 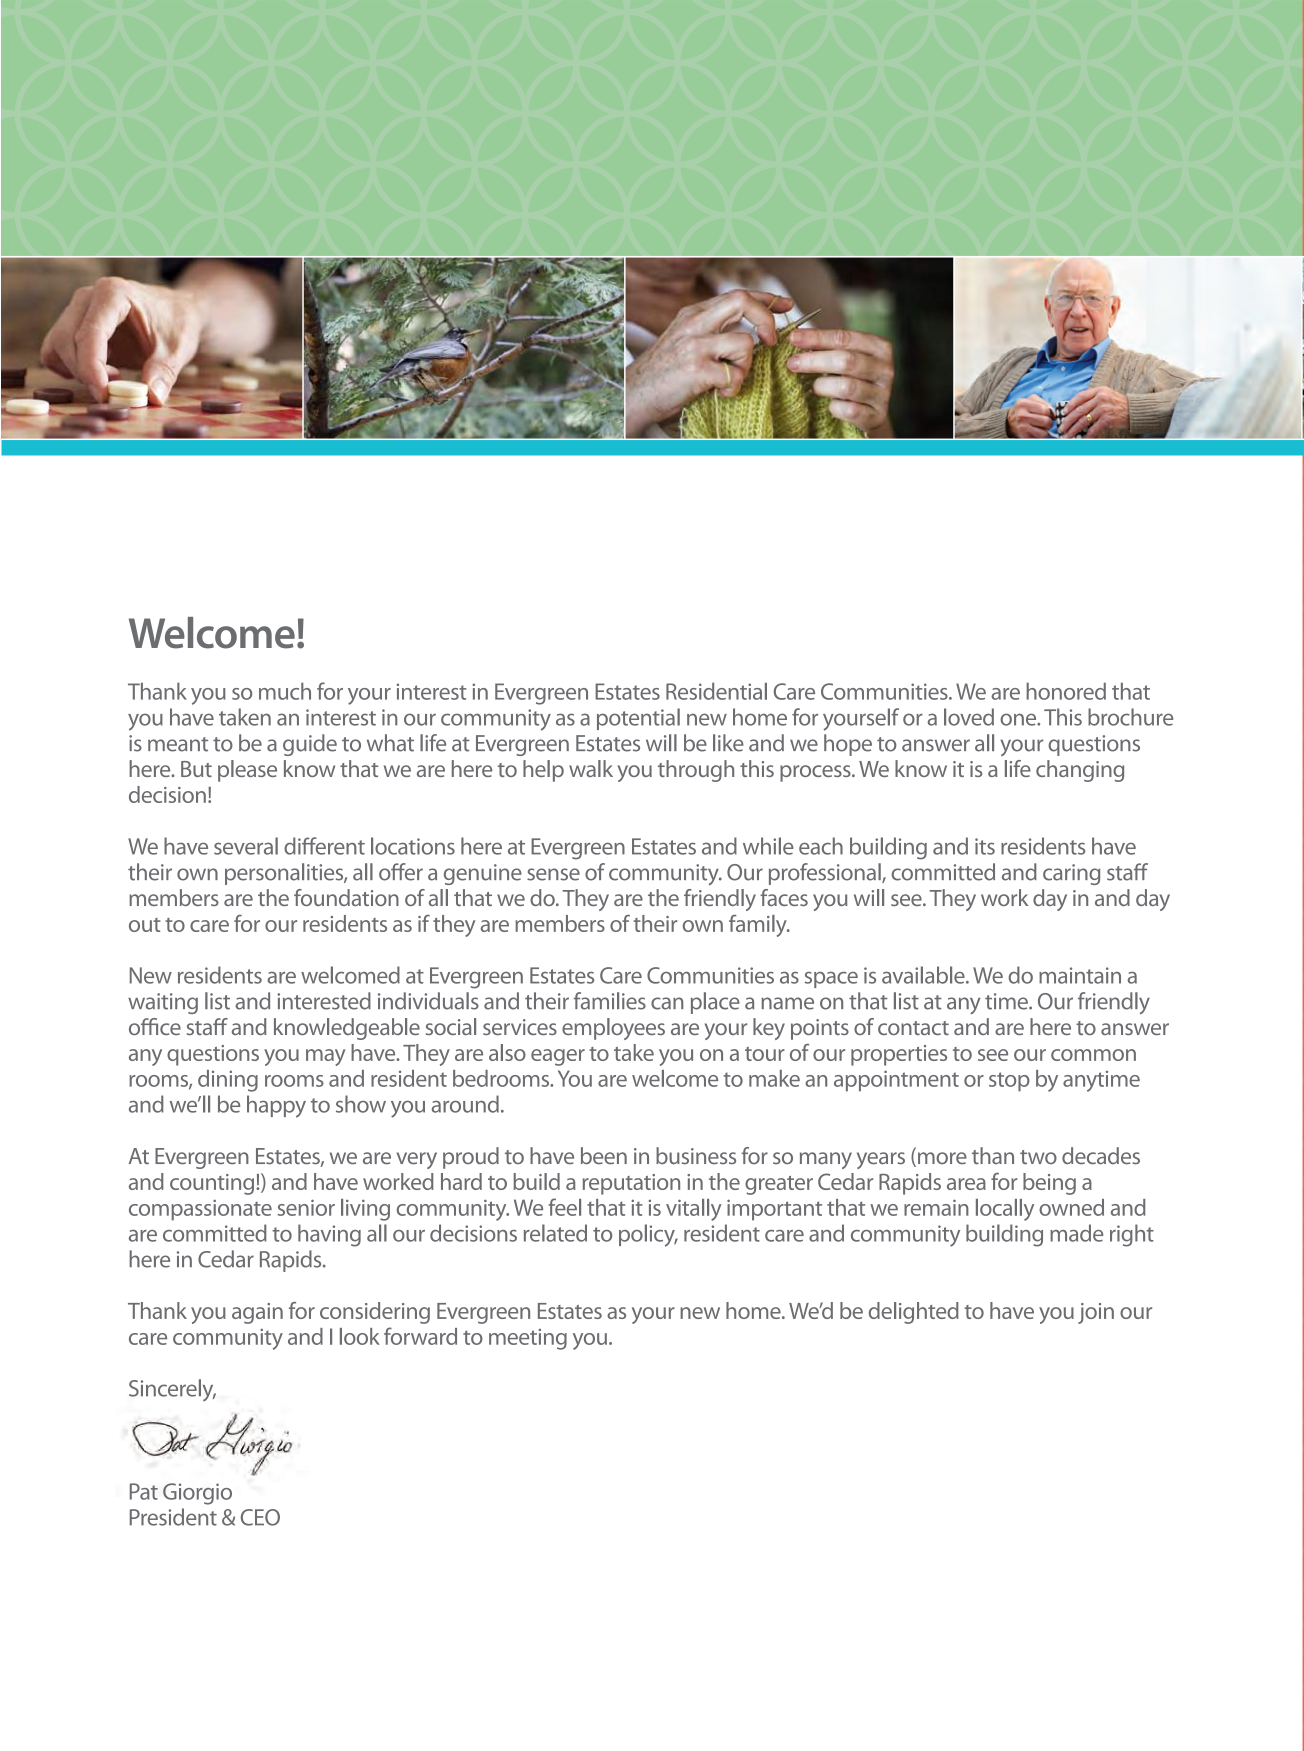 I want to click on much, so click(x=285, y=691).
